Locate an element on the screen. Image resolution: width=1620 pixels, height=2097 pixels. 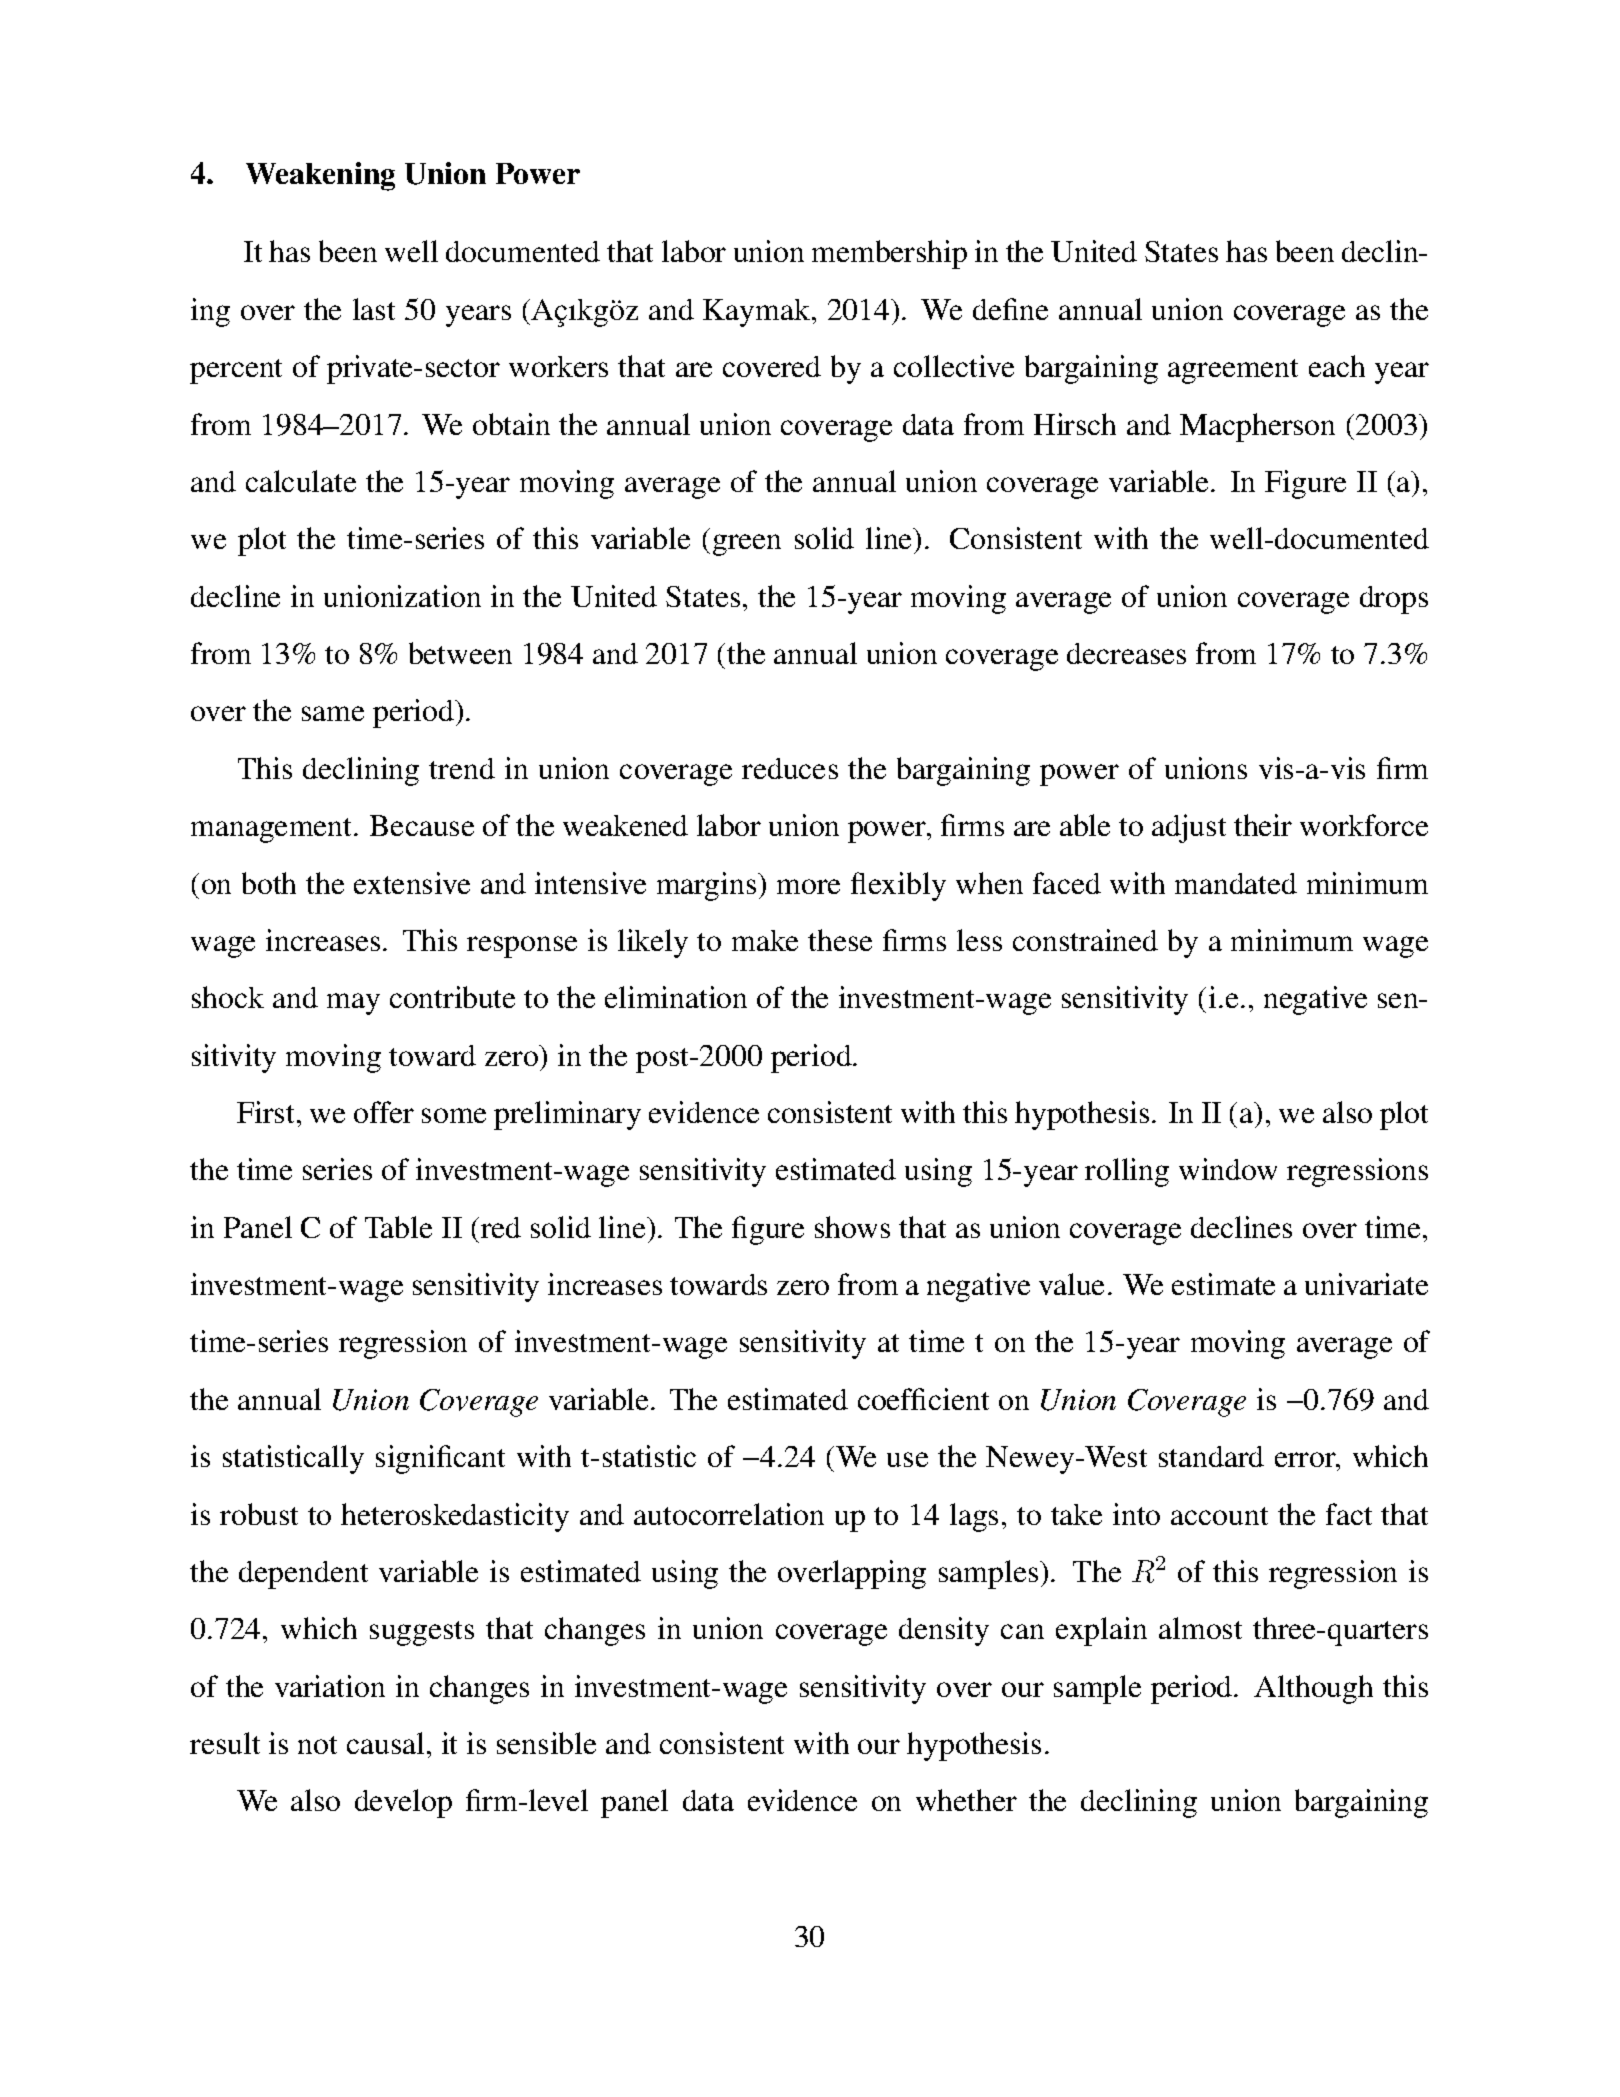
significant is located at coordinates (440, 1459).
